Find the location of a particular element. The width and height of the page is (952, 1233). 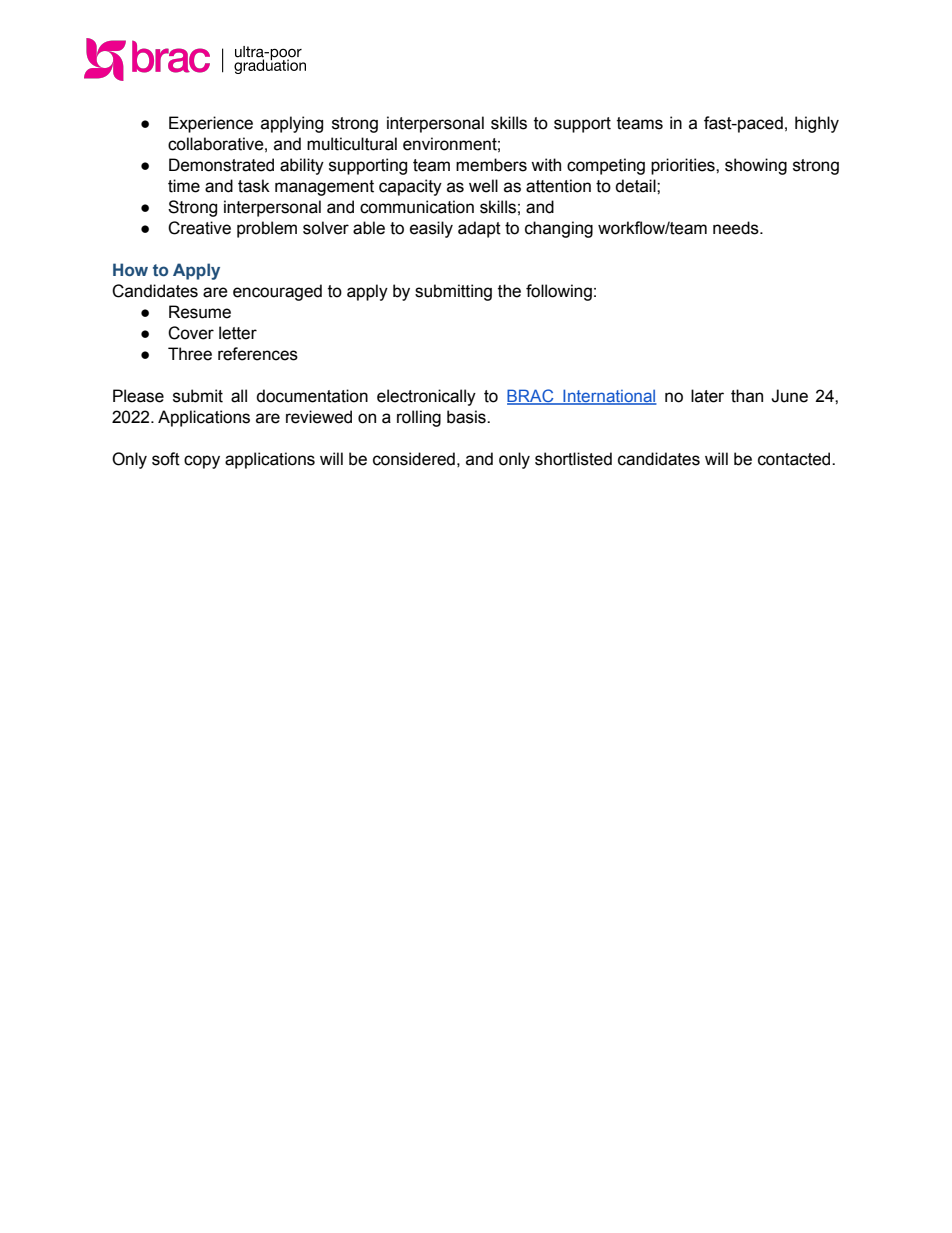

contacted is located at coordinates (795, 459).
